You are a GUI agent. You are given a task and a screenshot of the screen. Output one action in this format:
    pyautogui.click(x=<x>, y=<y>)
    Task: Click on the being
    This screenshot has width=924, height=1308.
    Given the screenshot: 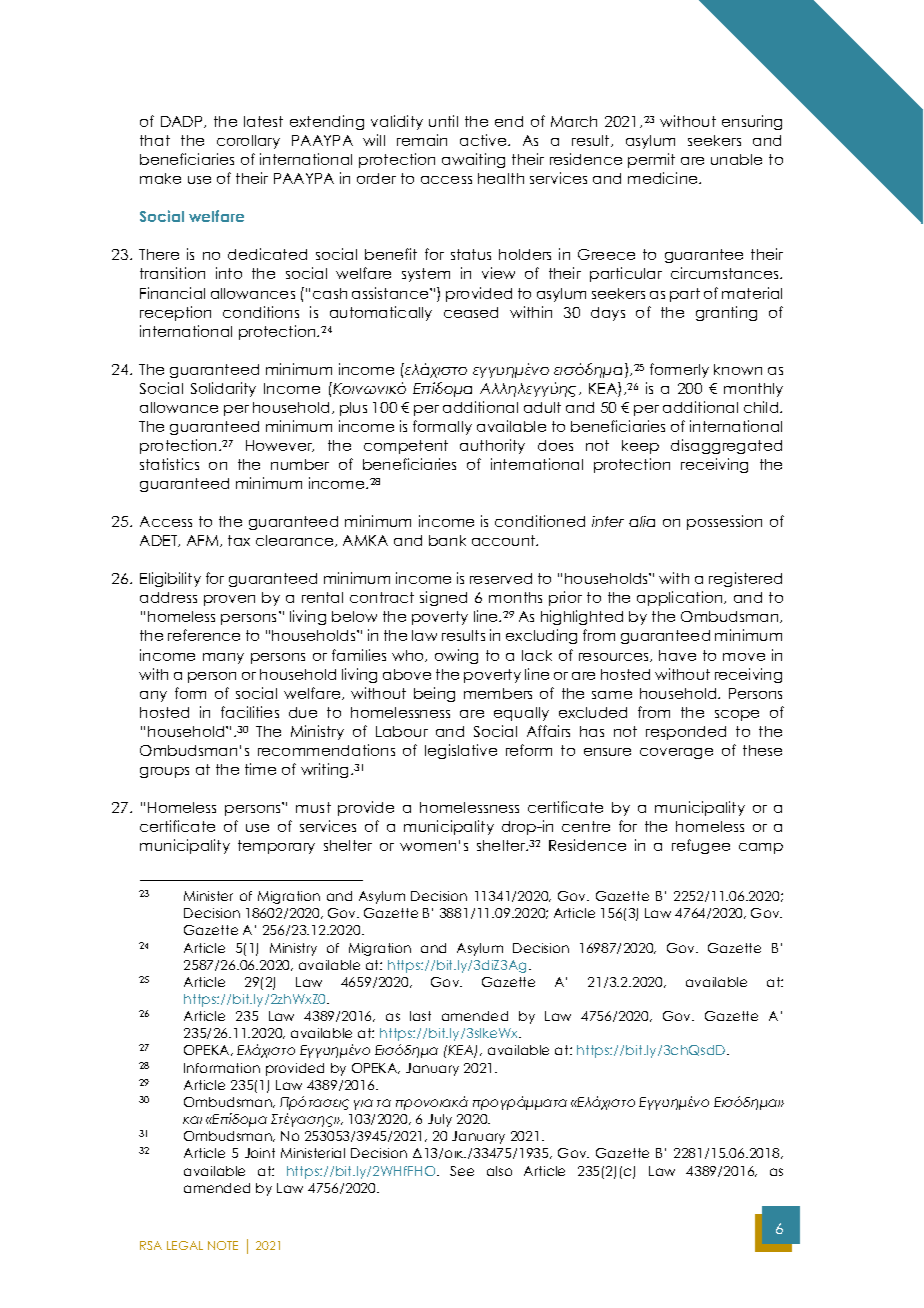 What is the action you would take?
    pyautogui.click(x=434, y=694)
